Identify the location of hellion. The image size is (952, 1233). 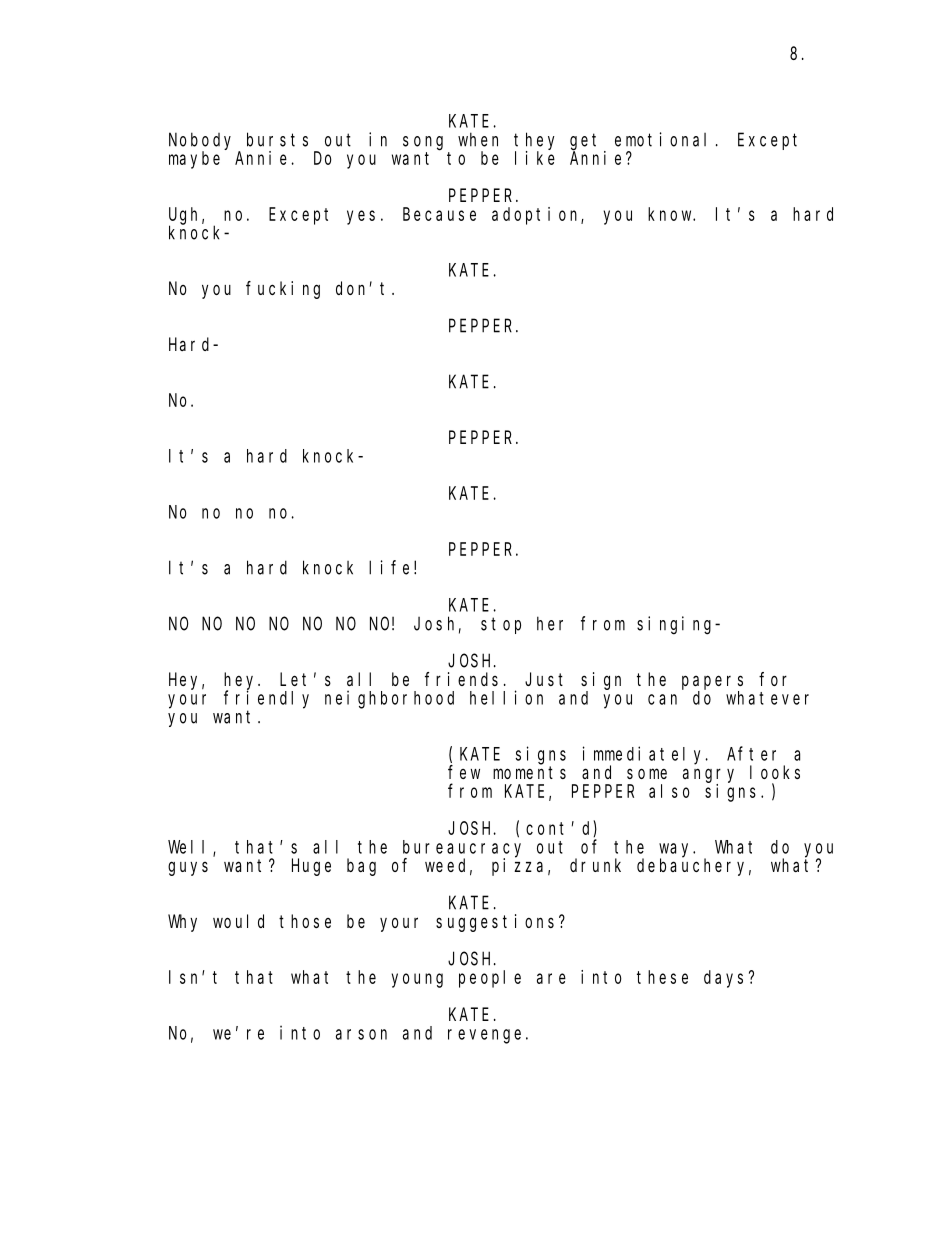
(506, 697).
